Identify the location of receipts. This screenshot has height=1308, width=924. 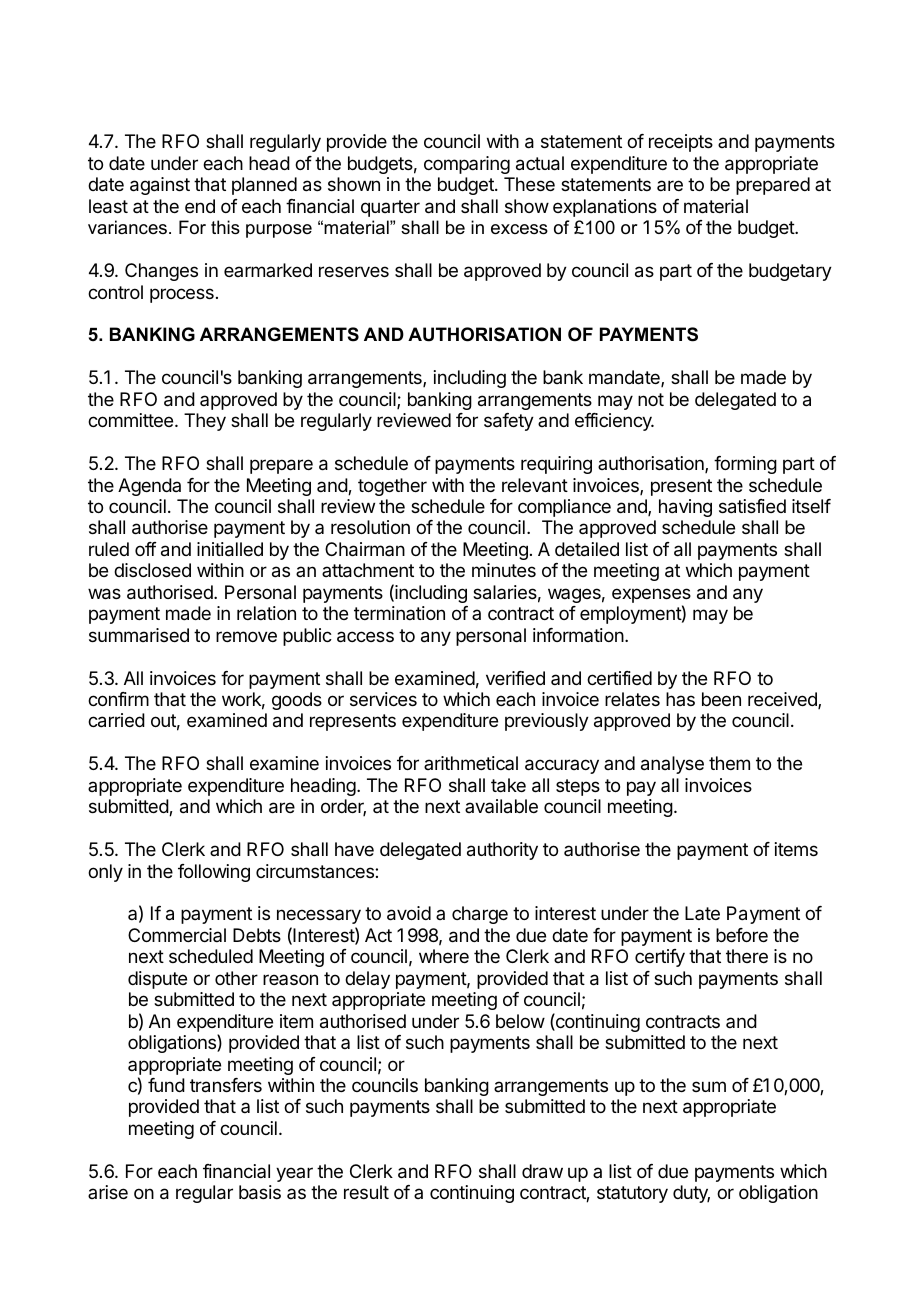
(681, 143).
